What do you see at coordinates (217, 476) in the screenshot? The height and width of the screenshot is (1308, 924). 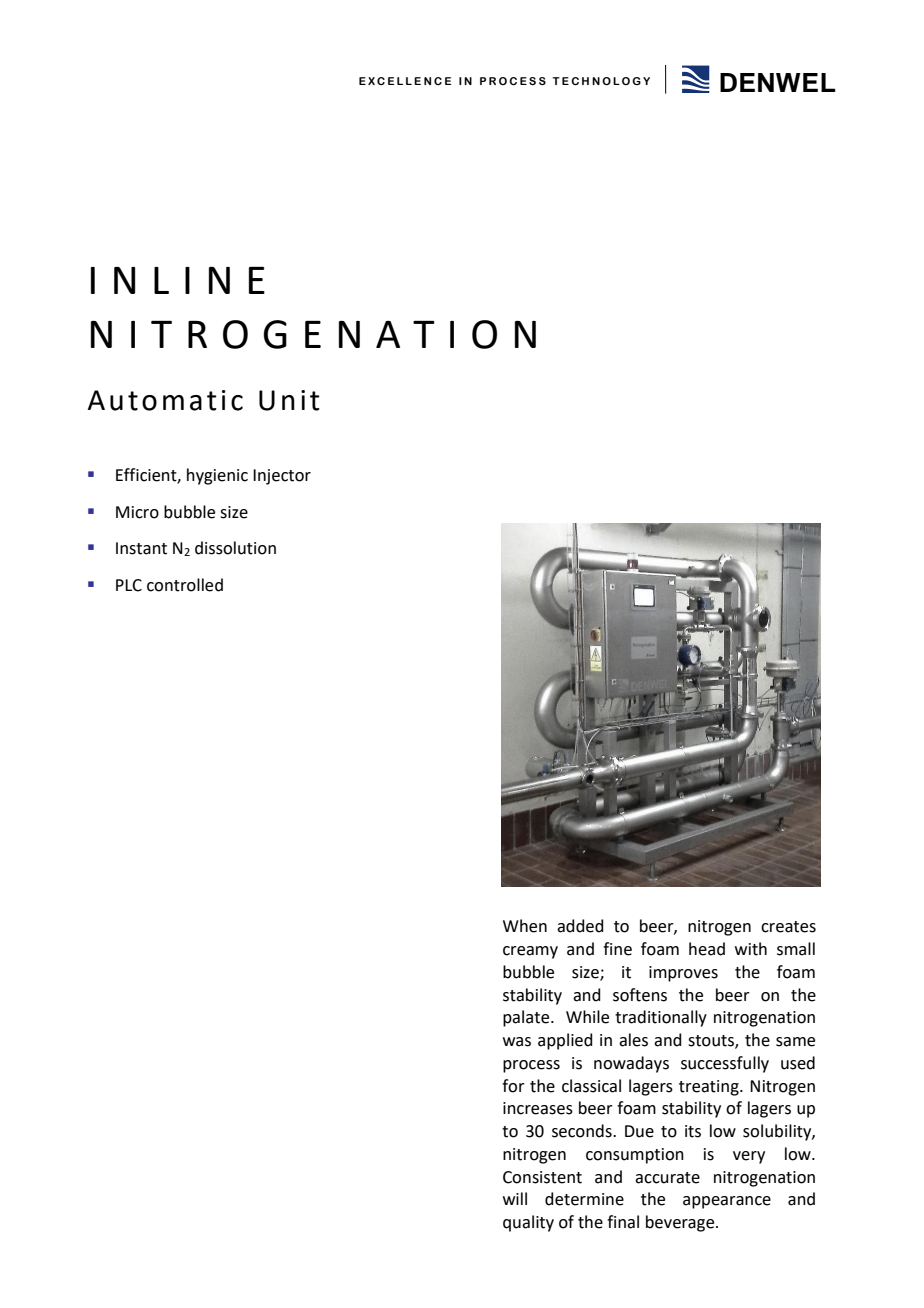 I see `hygienic` at bounding box center [217, 476].
